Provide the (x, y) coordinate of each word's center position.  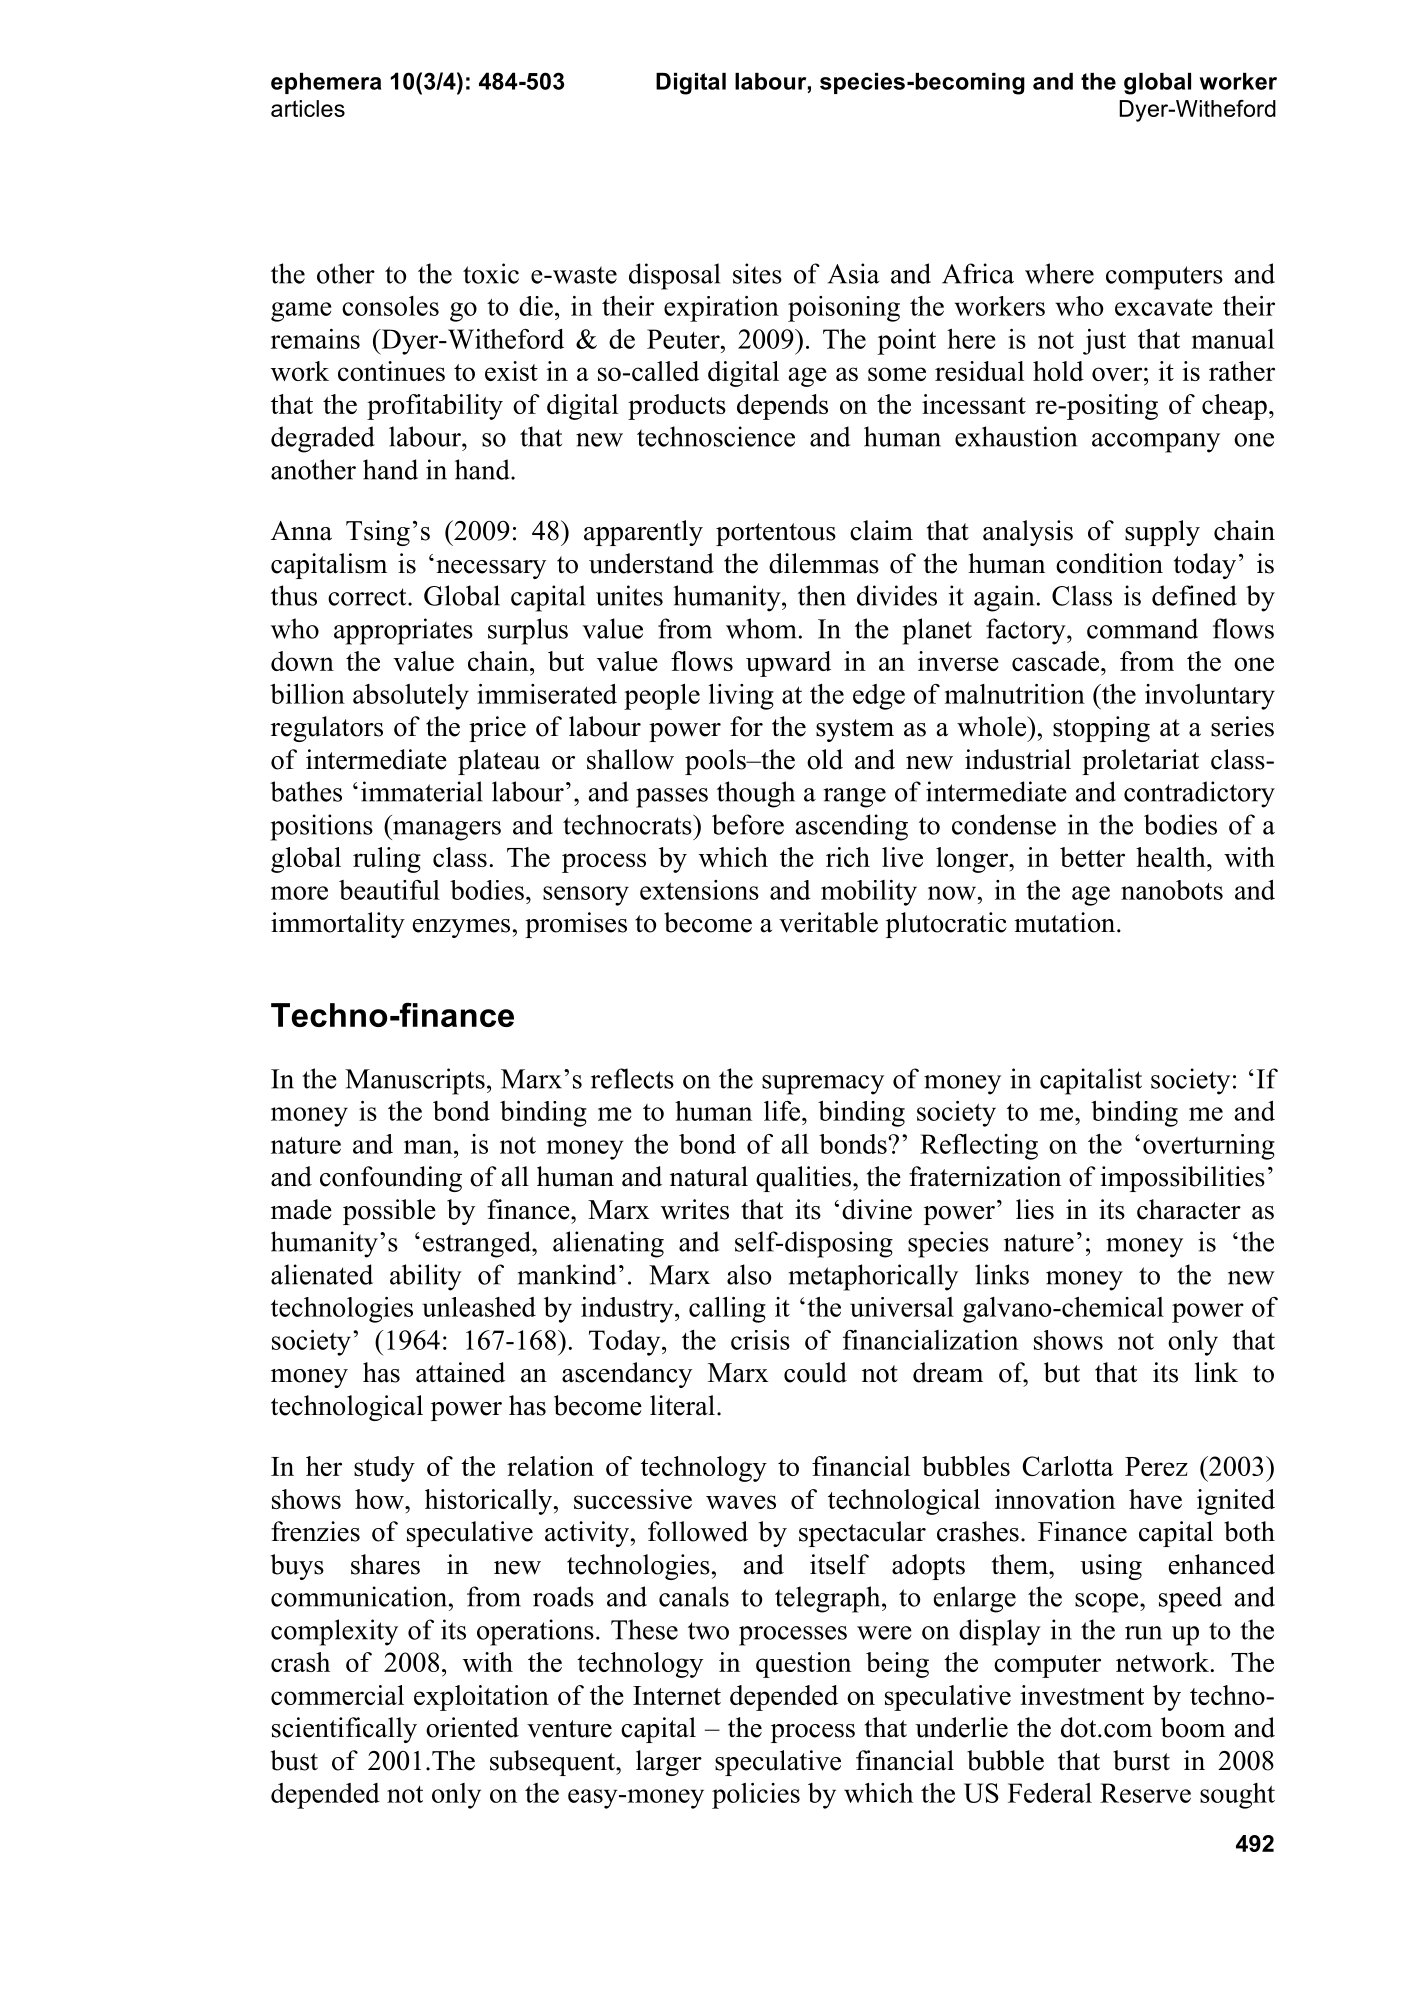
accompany (1156, 443)
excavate (1164, 307)
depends (782, 407)
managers (446, 831)
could (815, 1372)
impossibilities (1183, 1179)
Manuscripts (415, 1081)
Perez (1156, 1466)
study (384, 1469)
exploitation (481, 1698)
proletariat (1140, 762)
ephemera (326, 83)
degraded (323, 439)
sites (757, 273)
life (783, 1111)
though (756, 794)
